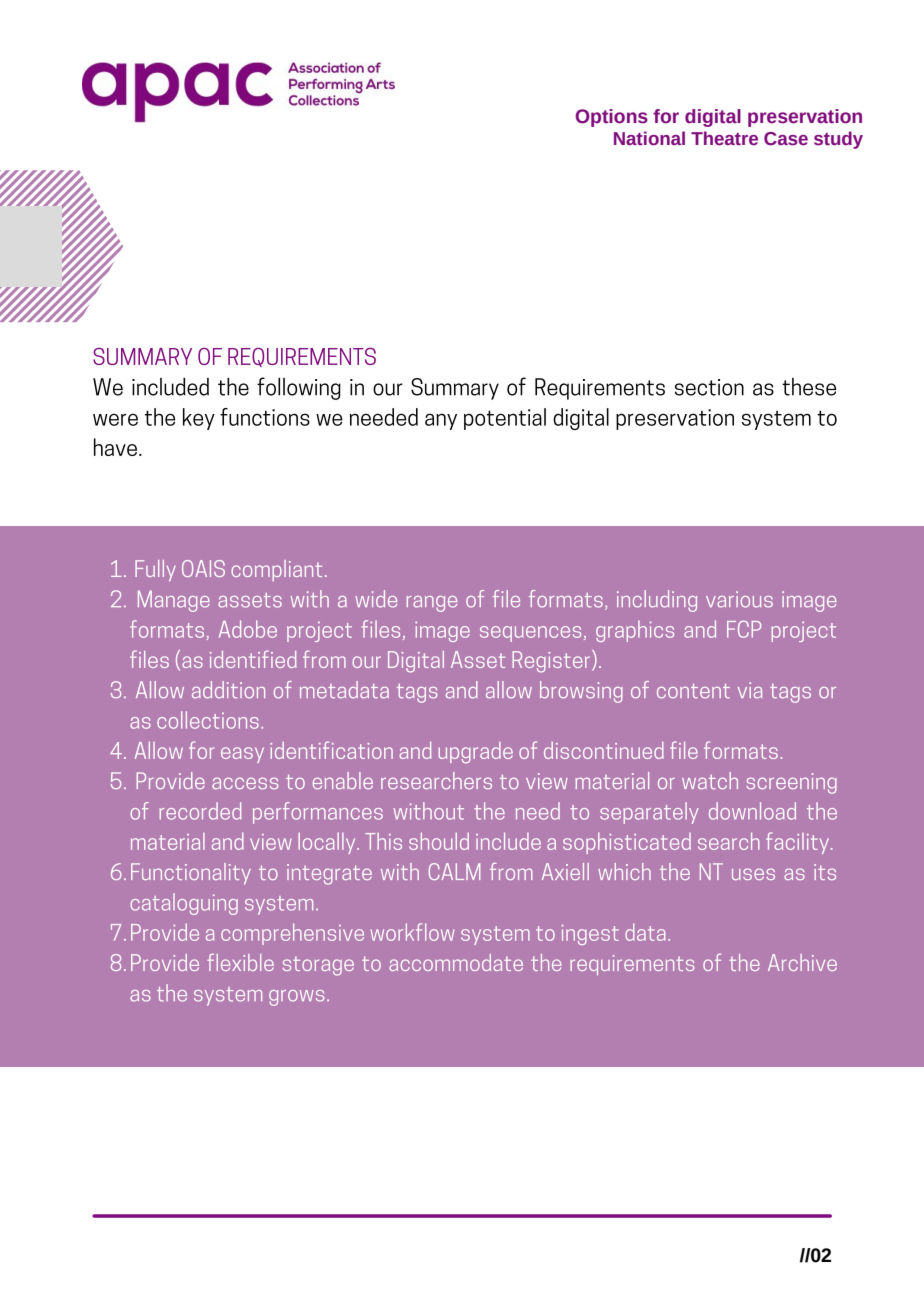 This screenshot has height=1308, width=924. What do you see at coordinates (456, 962) in the screenshot?
I see `accommodate` at bounding box center [456, 962].
